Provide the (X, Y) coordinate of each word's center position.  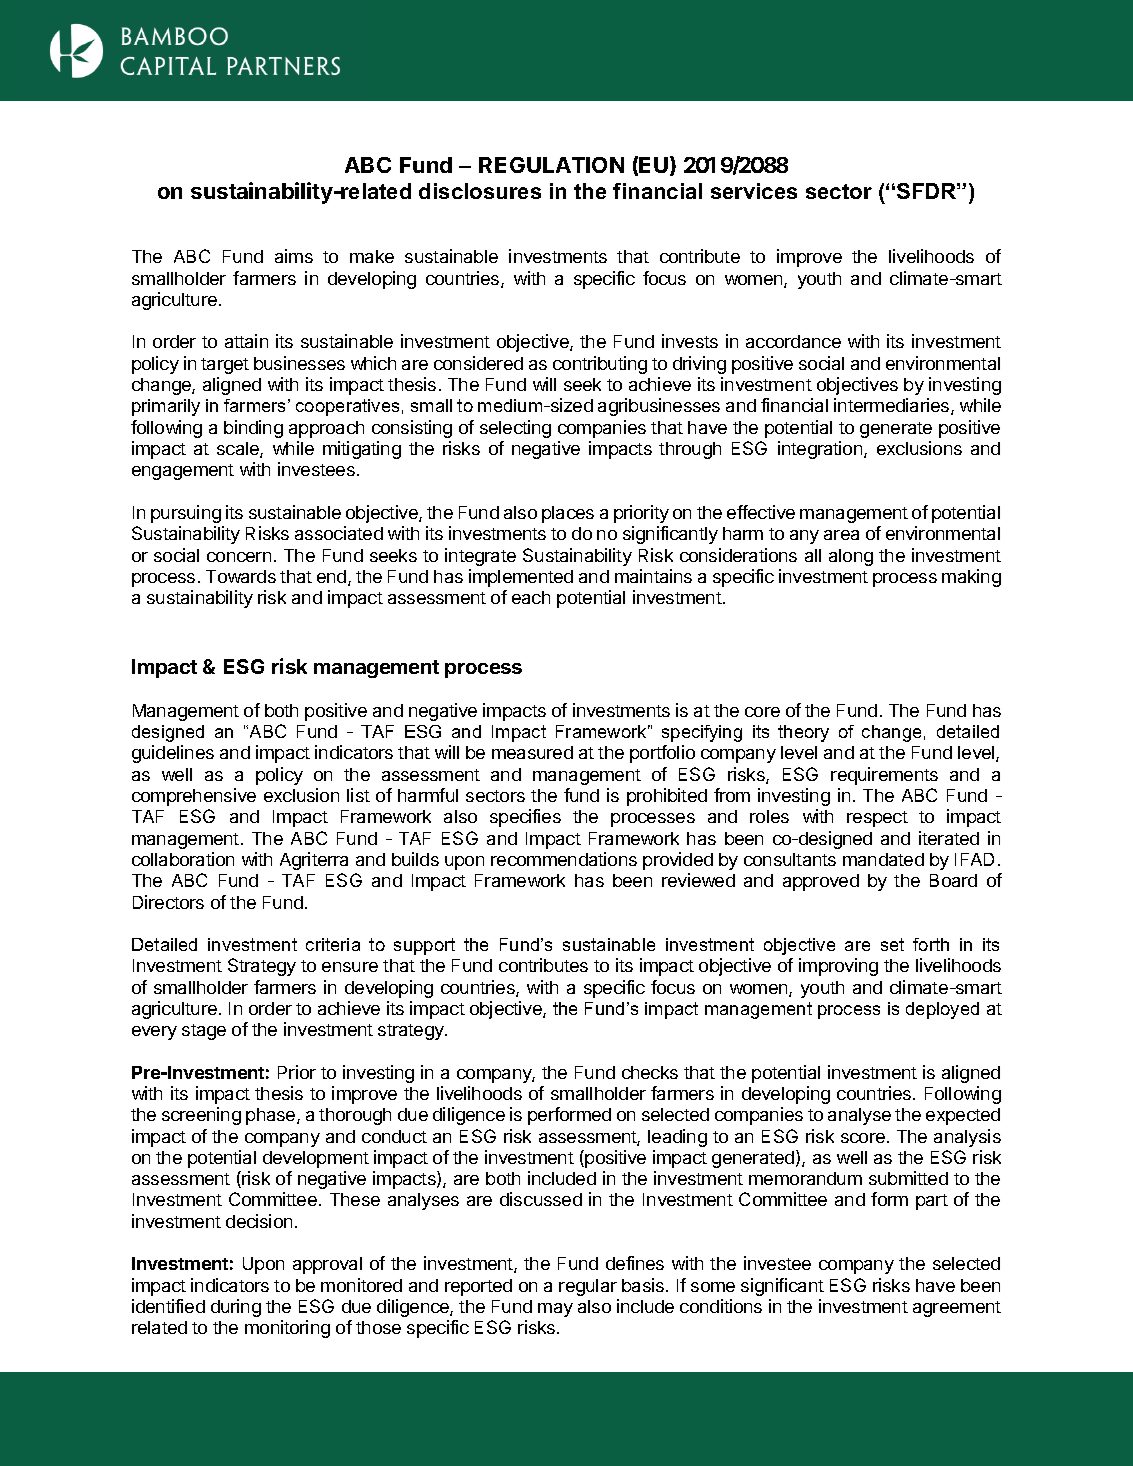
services (754, 191)
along (851, 557)
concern (239, 557)
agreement (957, 1309)
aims (294, 256)
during (236, 1308)
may (555, 1310)
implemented (521, 578)
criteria (333, 944)
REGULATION (551, 165)
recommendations (564, 859)
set (892, 944)
